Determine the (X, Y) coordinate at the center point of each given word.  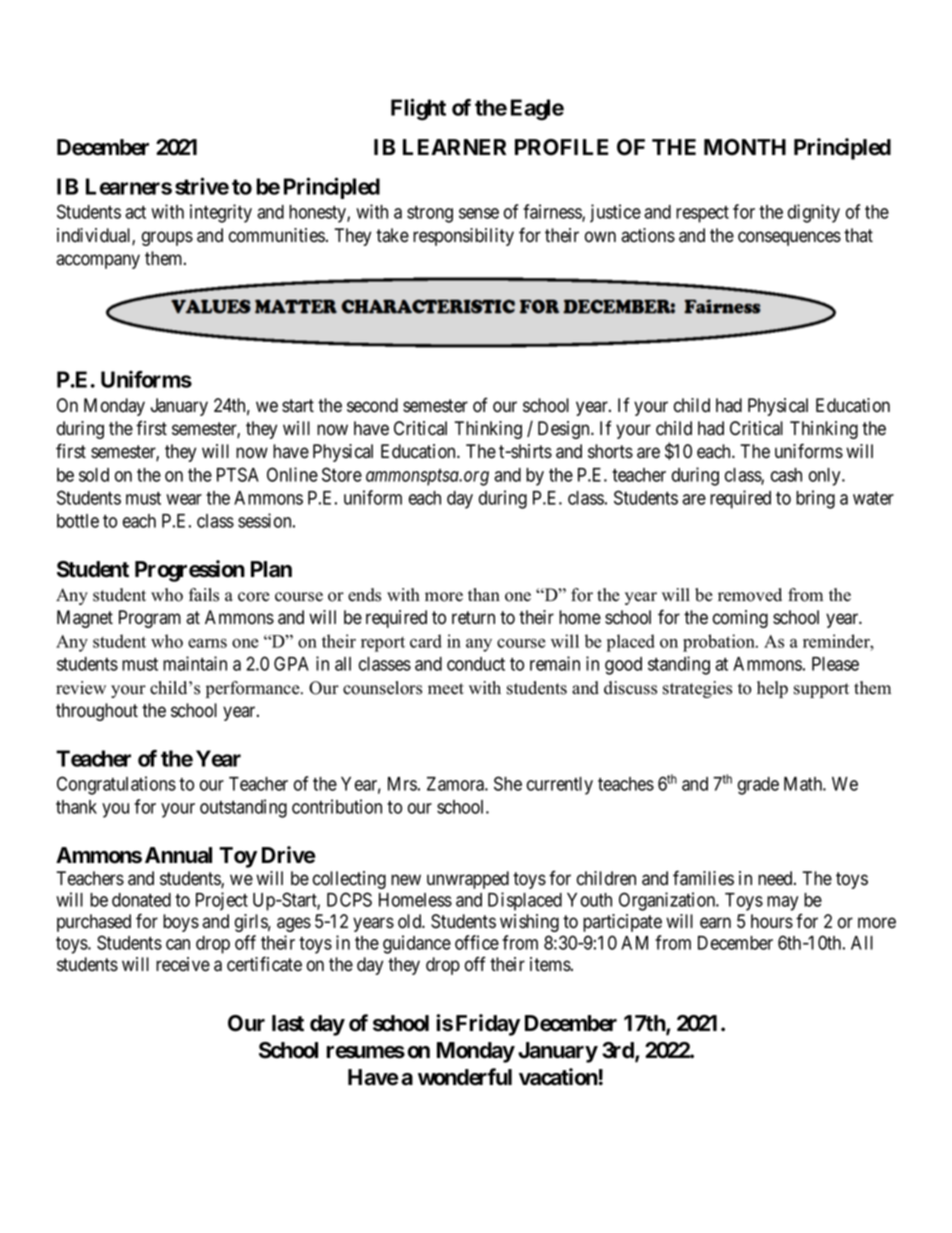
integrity (221, 213)
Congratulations (116, 785)
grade (758, 786)
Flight (418, 109)
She (508, 783)
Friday (488, 1025)
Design (565, 430)
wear (184, 499)
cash (786, 475)
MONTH (745, 147)
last (288, 1023)
